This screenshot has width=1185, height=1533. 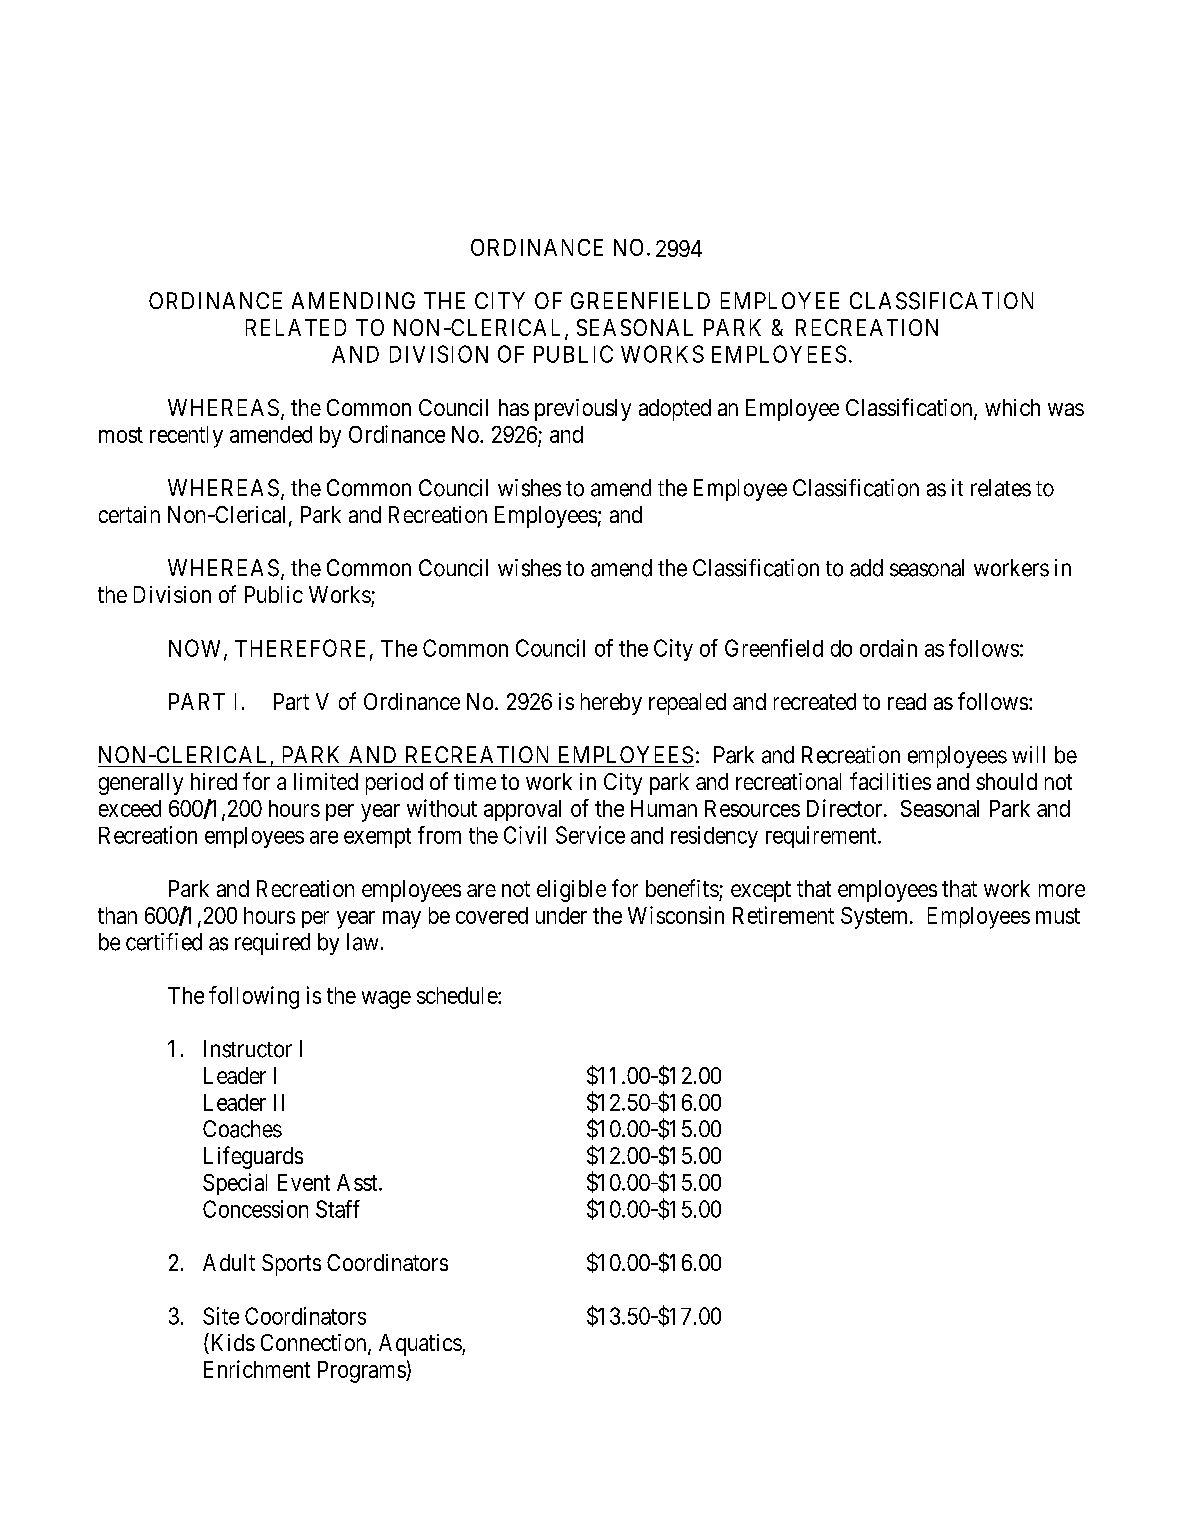 What do you see at coordinates (907, 701) in the screenshot?
I see `read` at bounding box center [907, 701].
